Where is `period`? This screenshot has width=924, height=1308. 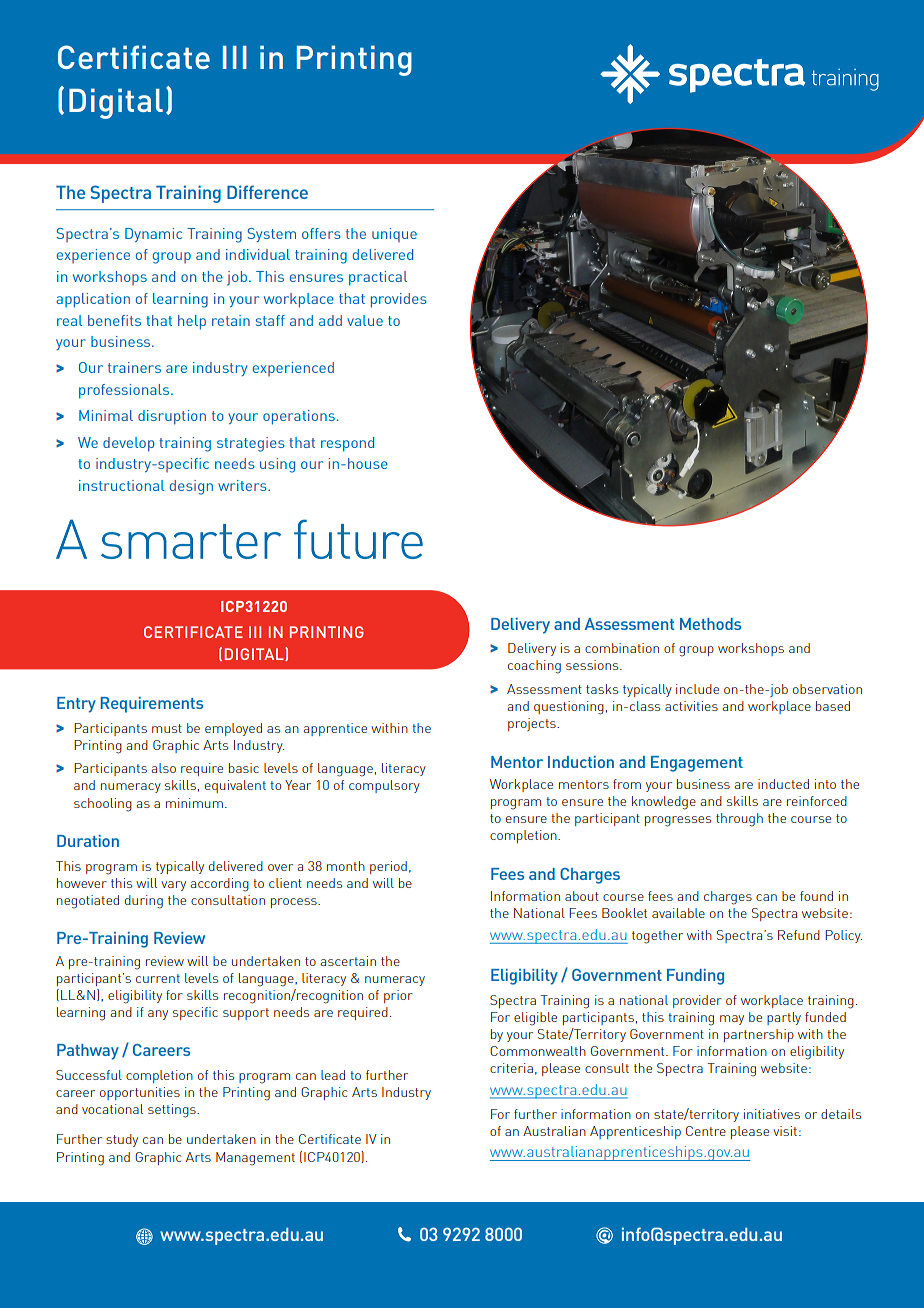
period is located at coordinates (388, 867).
